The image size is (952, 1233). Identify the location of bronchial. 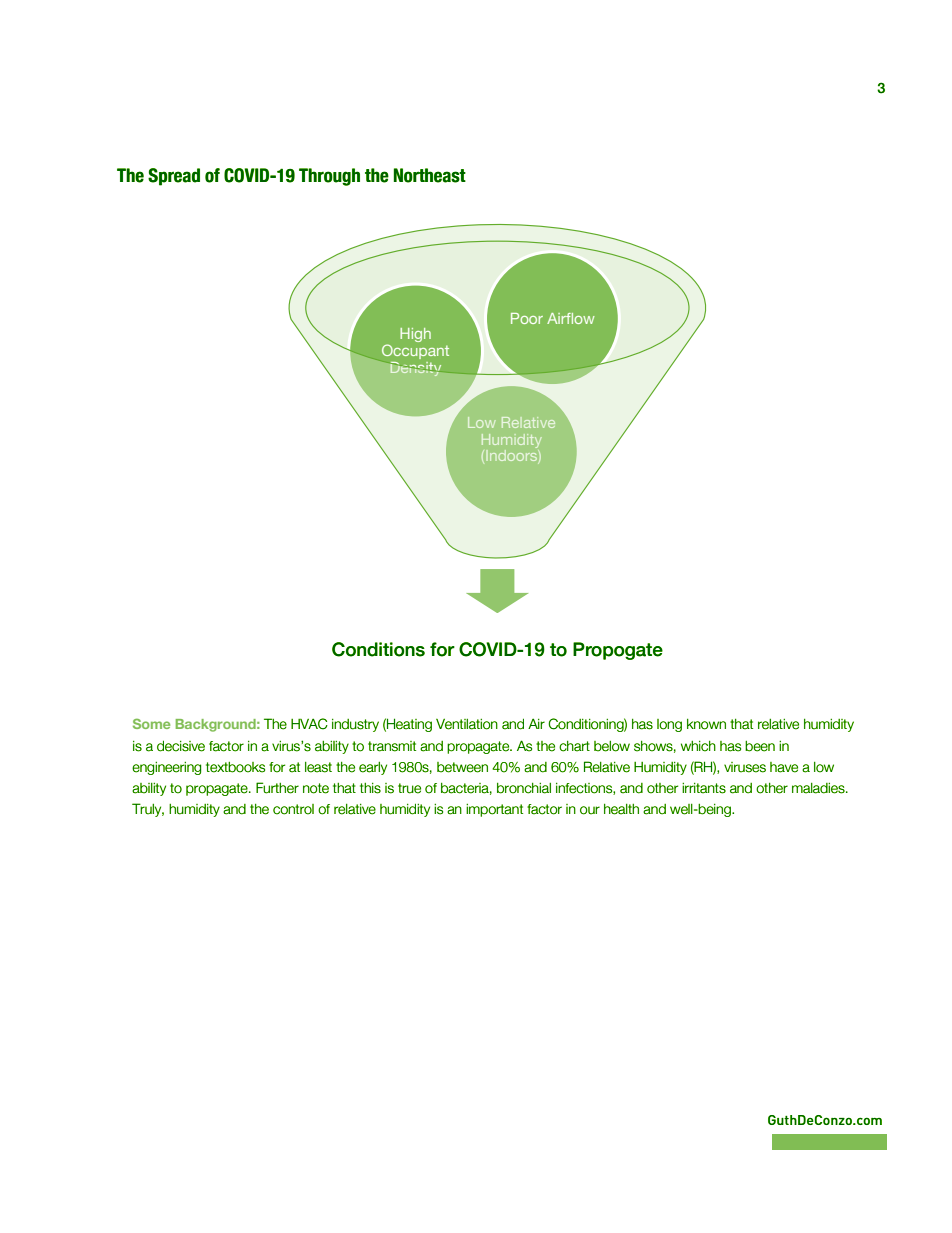
(524, 788).
